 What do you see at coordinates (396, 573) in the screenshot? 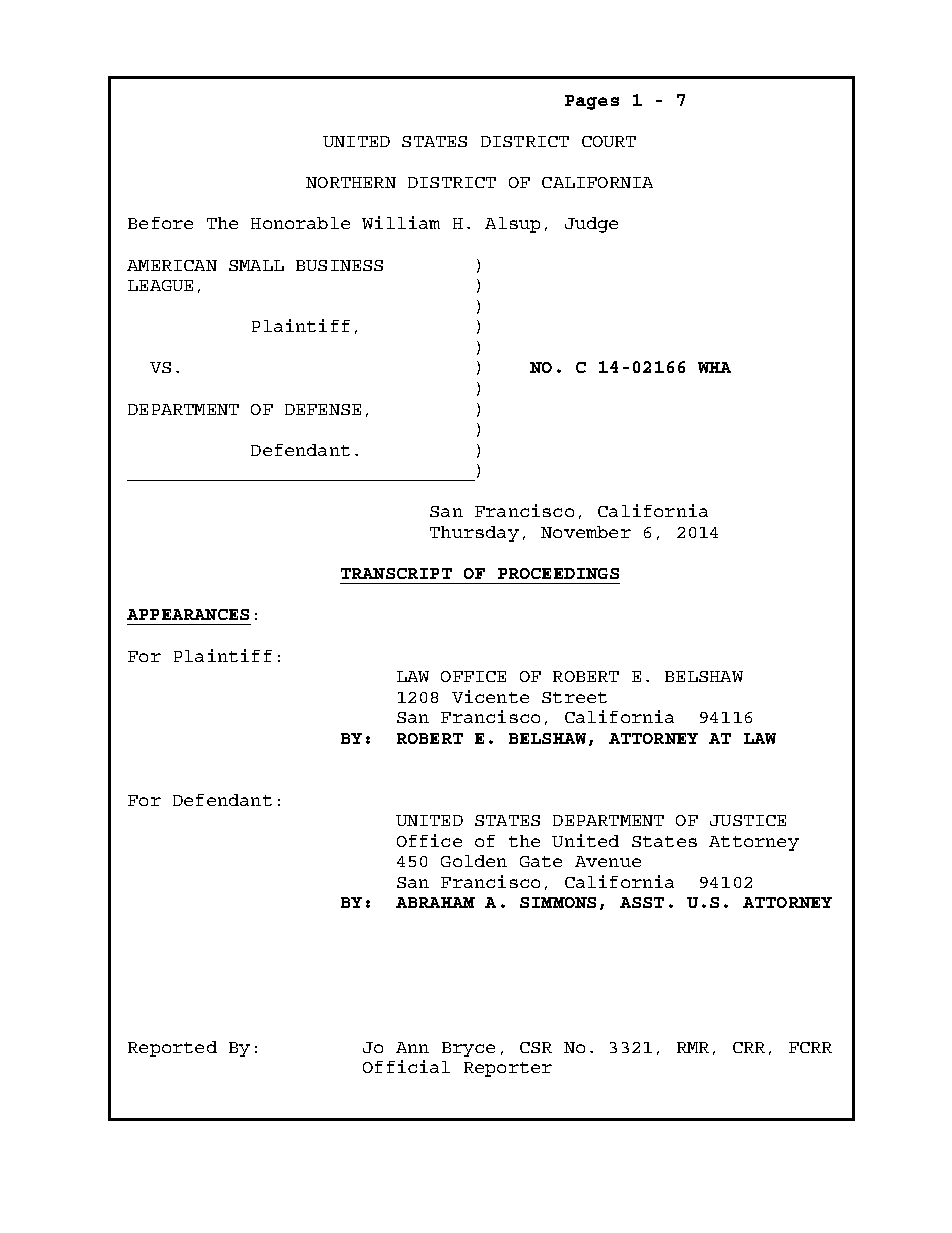
I see `TRANSCRIPT` at bounding box center [396, 573].
